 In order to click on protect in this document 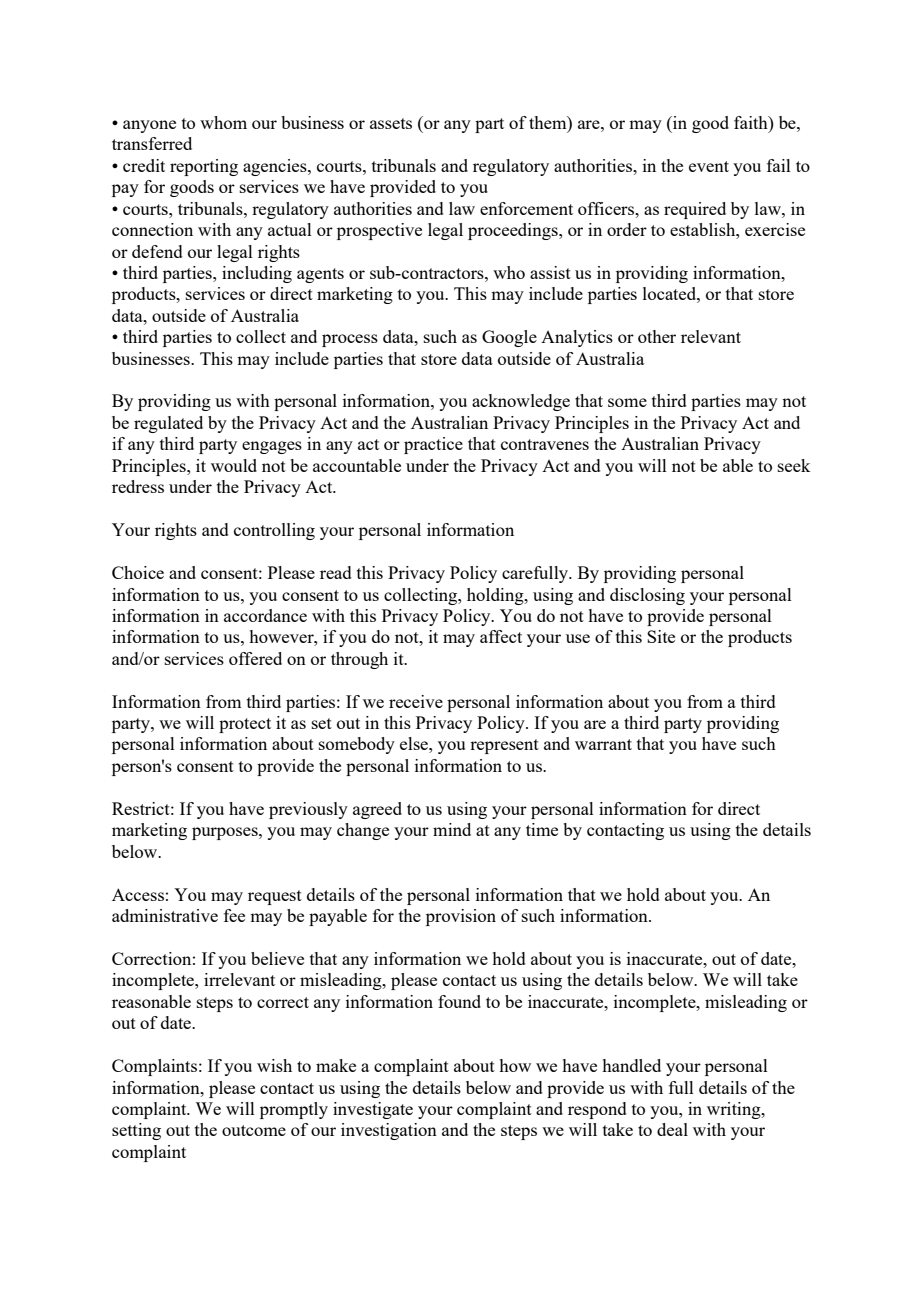, I will do `click(245, 725)`.
